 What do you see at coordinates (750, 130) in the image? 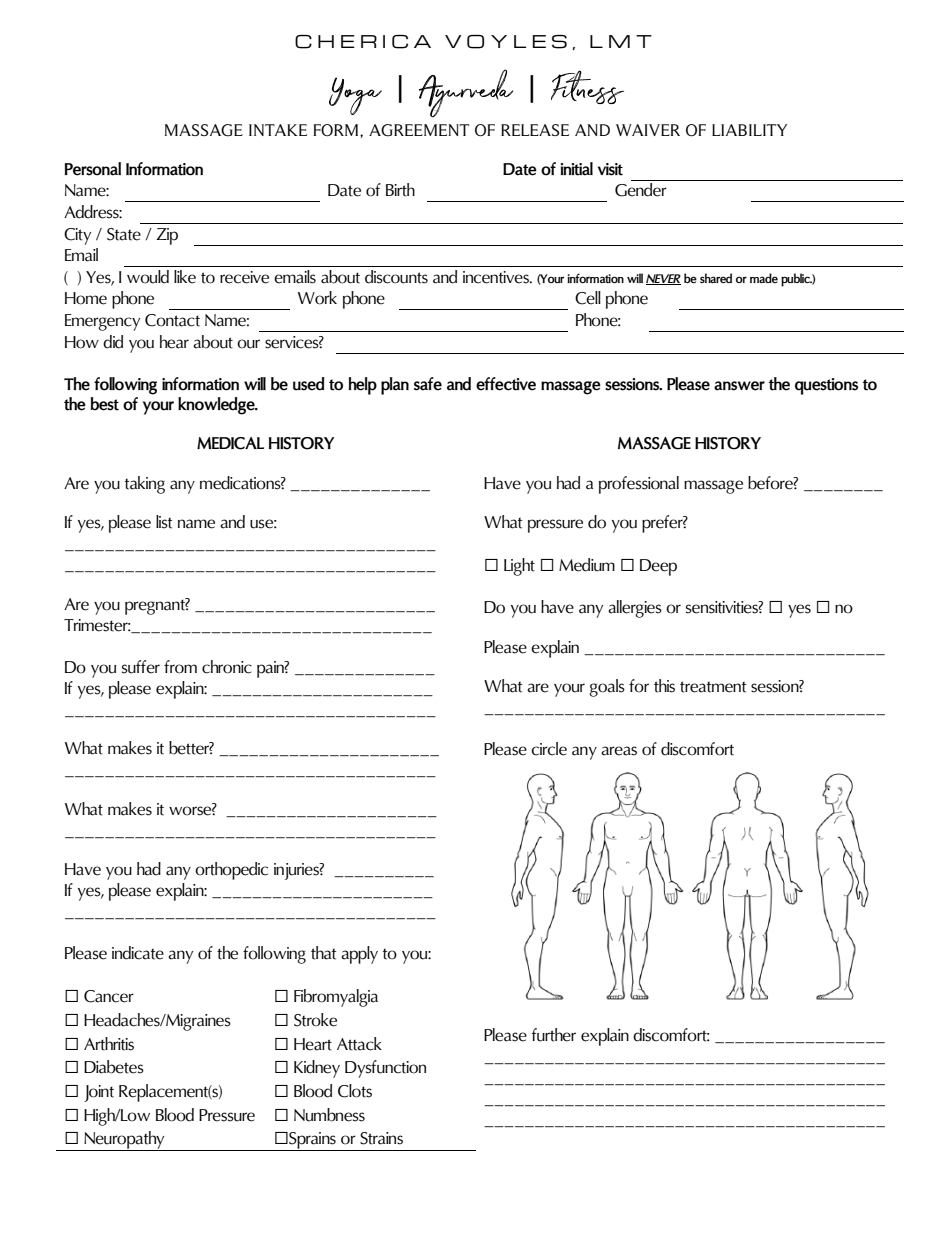
I see `LIABILITY` at bounding box center [750, 130].
